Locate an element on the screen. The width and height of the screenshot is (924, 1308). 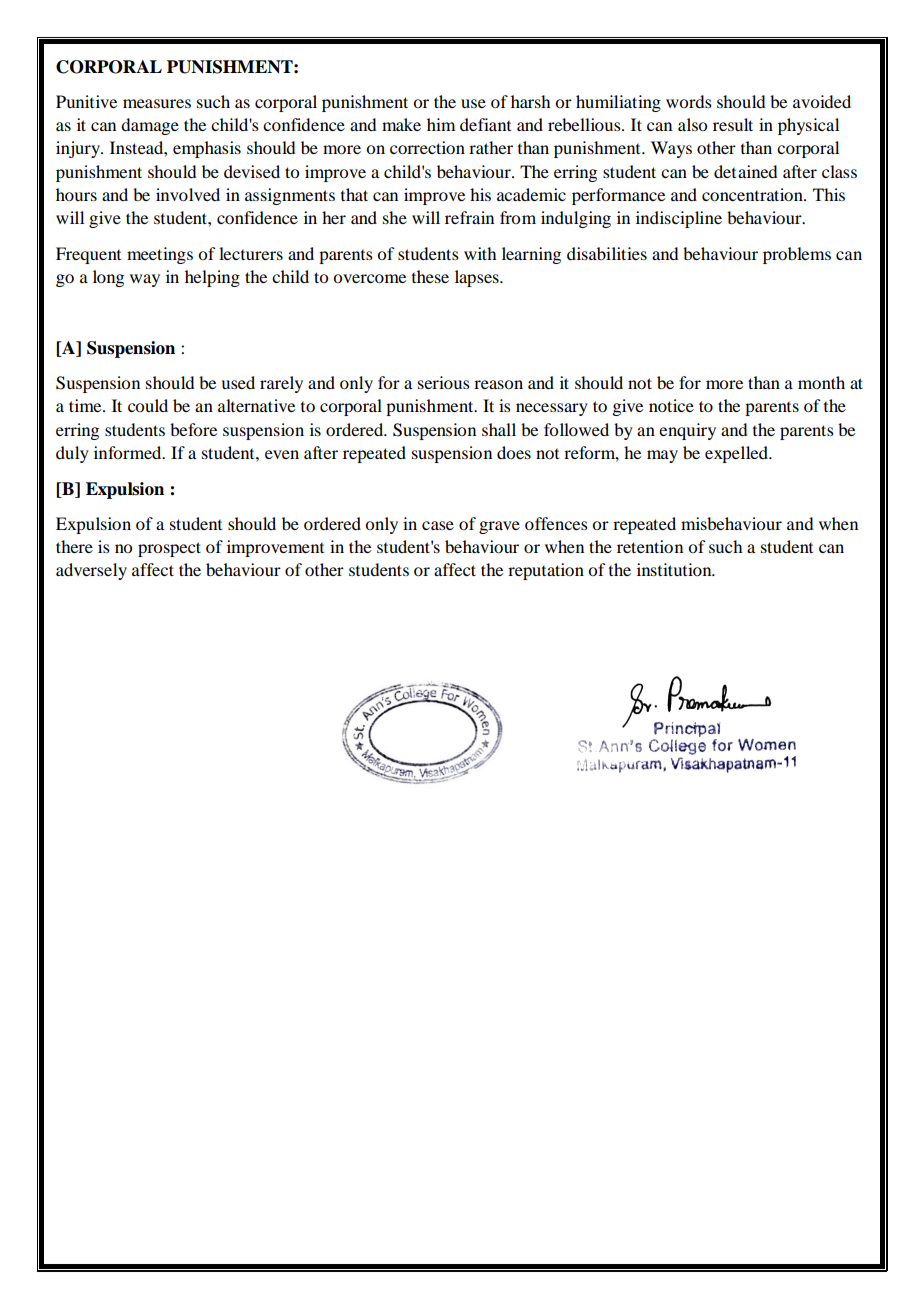
institution is located at coordinates (675, 569).
